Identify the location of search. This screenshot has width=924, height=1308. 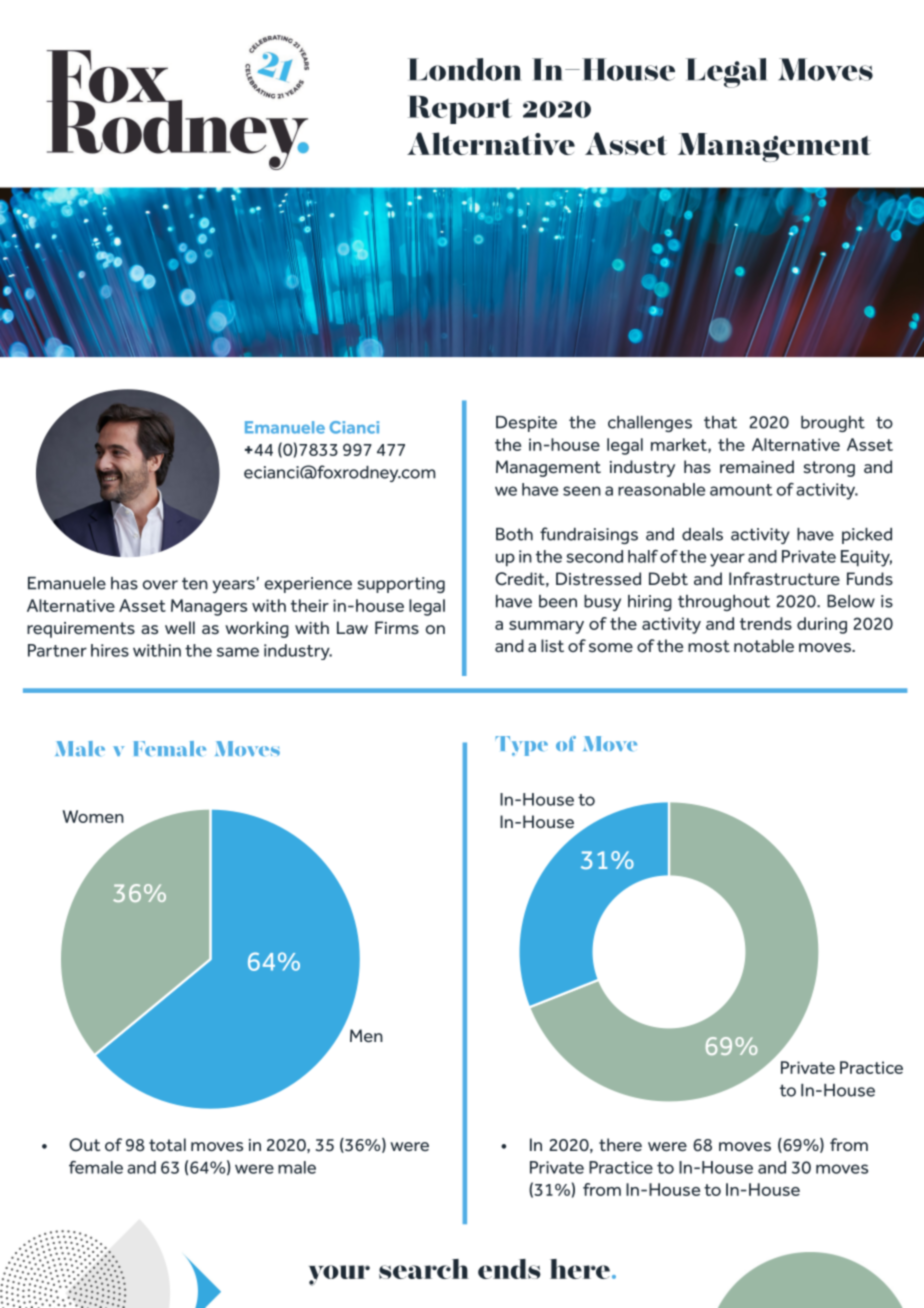
(424, 1269).
